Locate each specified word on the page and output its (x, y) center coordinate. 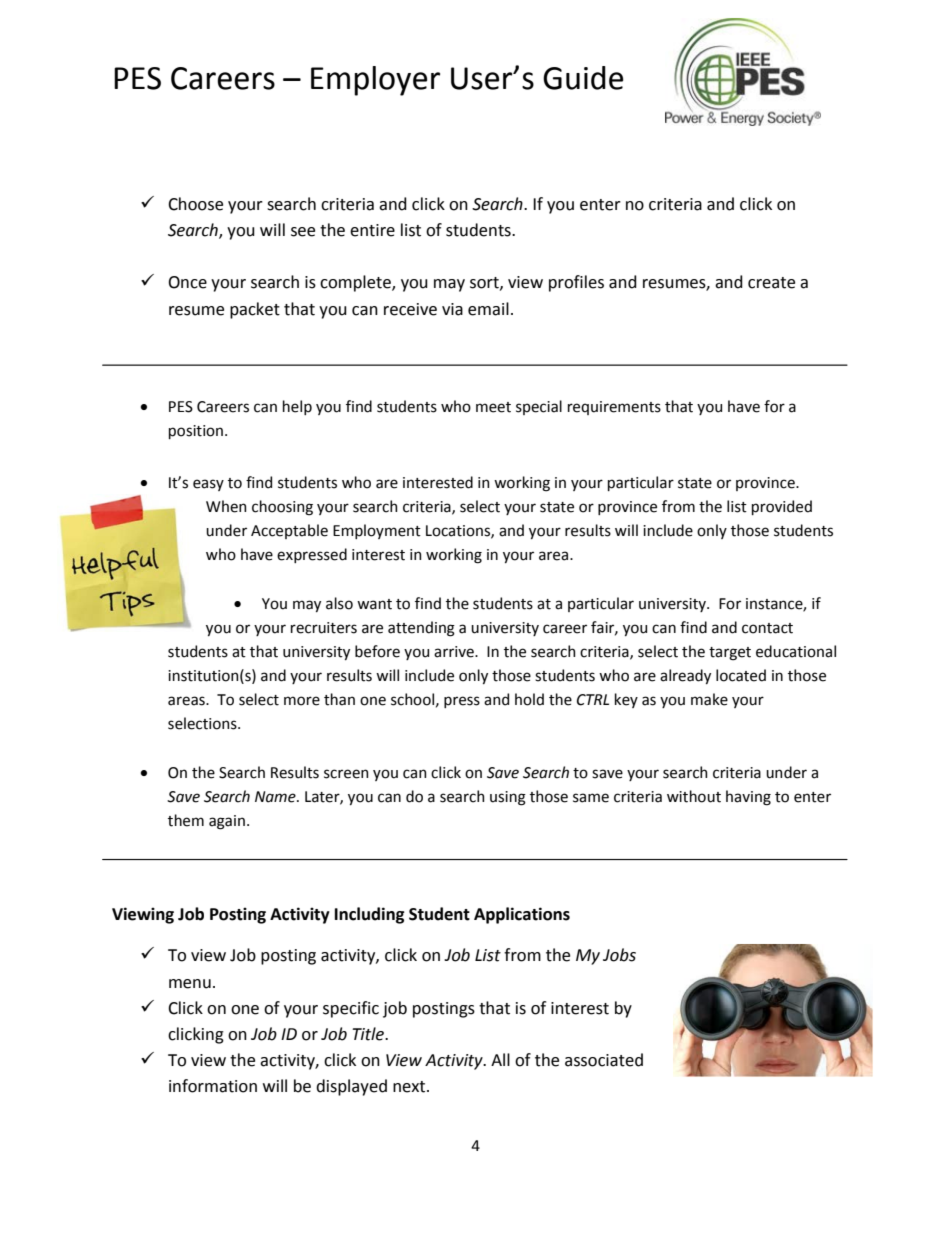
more (302, 701)
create (771, 283)
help (297, 407)
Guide (583, 78)
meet (493, 407)
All (500, 1059)
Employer (375, 81)
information (213, 1086)
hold (529, 699)
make (709, 699)
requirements (614, 408)
